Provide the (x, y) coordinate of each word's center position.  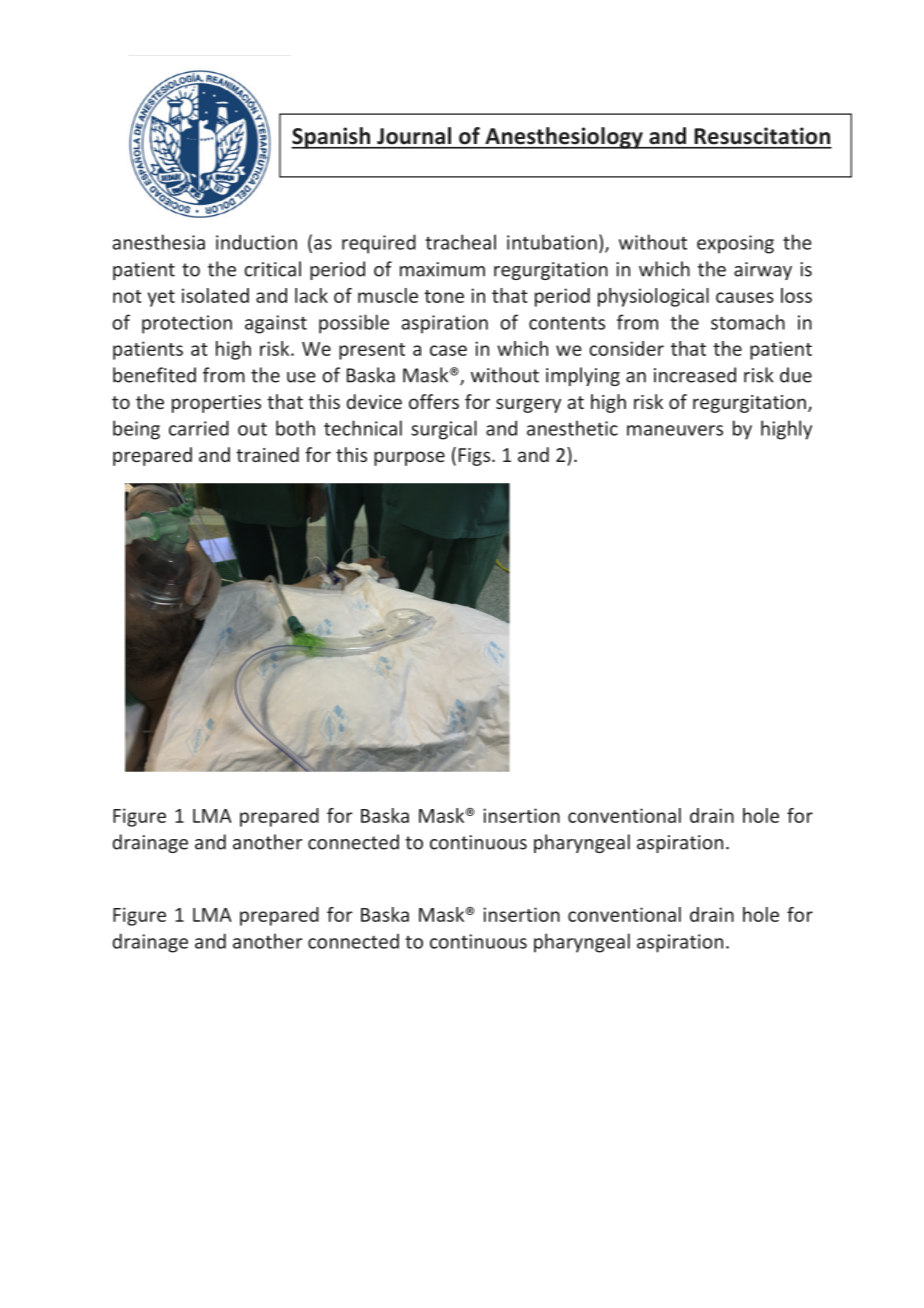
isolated (215, 295)
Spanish (332, 138)
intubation (552, 242)
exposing (735, 244)
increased (695, 375)
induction (256, 242)
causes (745, 297)
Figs (474, 457)
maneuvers (675, 430)
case (448, 350)
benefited (154, 375)
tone (444, 296)
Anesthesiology (564, 138)
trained (267, 454)
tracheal (460, 242)
